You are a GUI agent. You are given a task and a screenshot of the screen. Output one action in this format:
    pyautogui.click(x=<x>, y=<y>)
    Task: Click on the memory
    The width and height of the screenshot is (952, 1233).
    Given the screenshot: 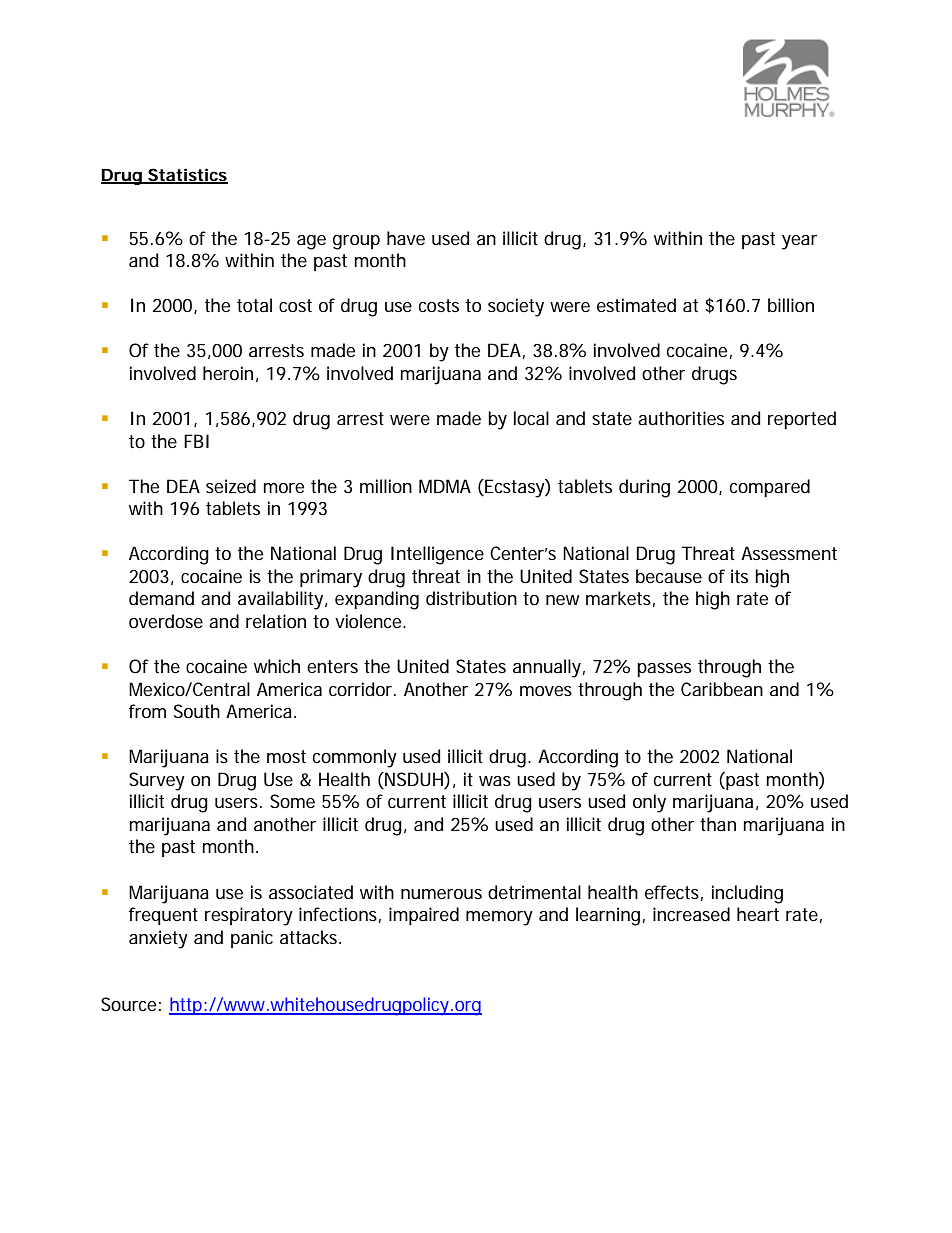 What is the action you would take?
    pyautogui.click(x=499, y=918)
